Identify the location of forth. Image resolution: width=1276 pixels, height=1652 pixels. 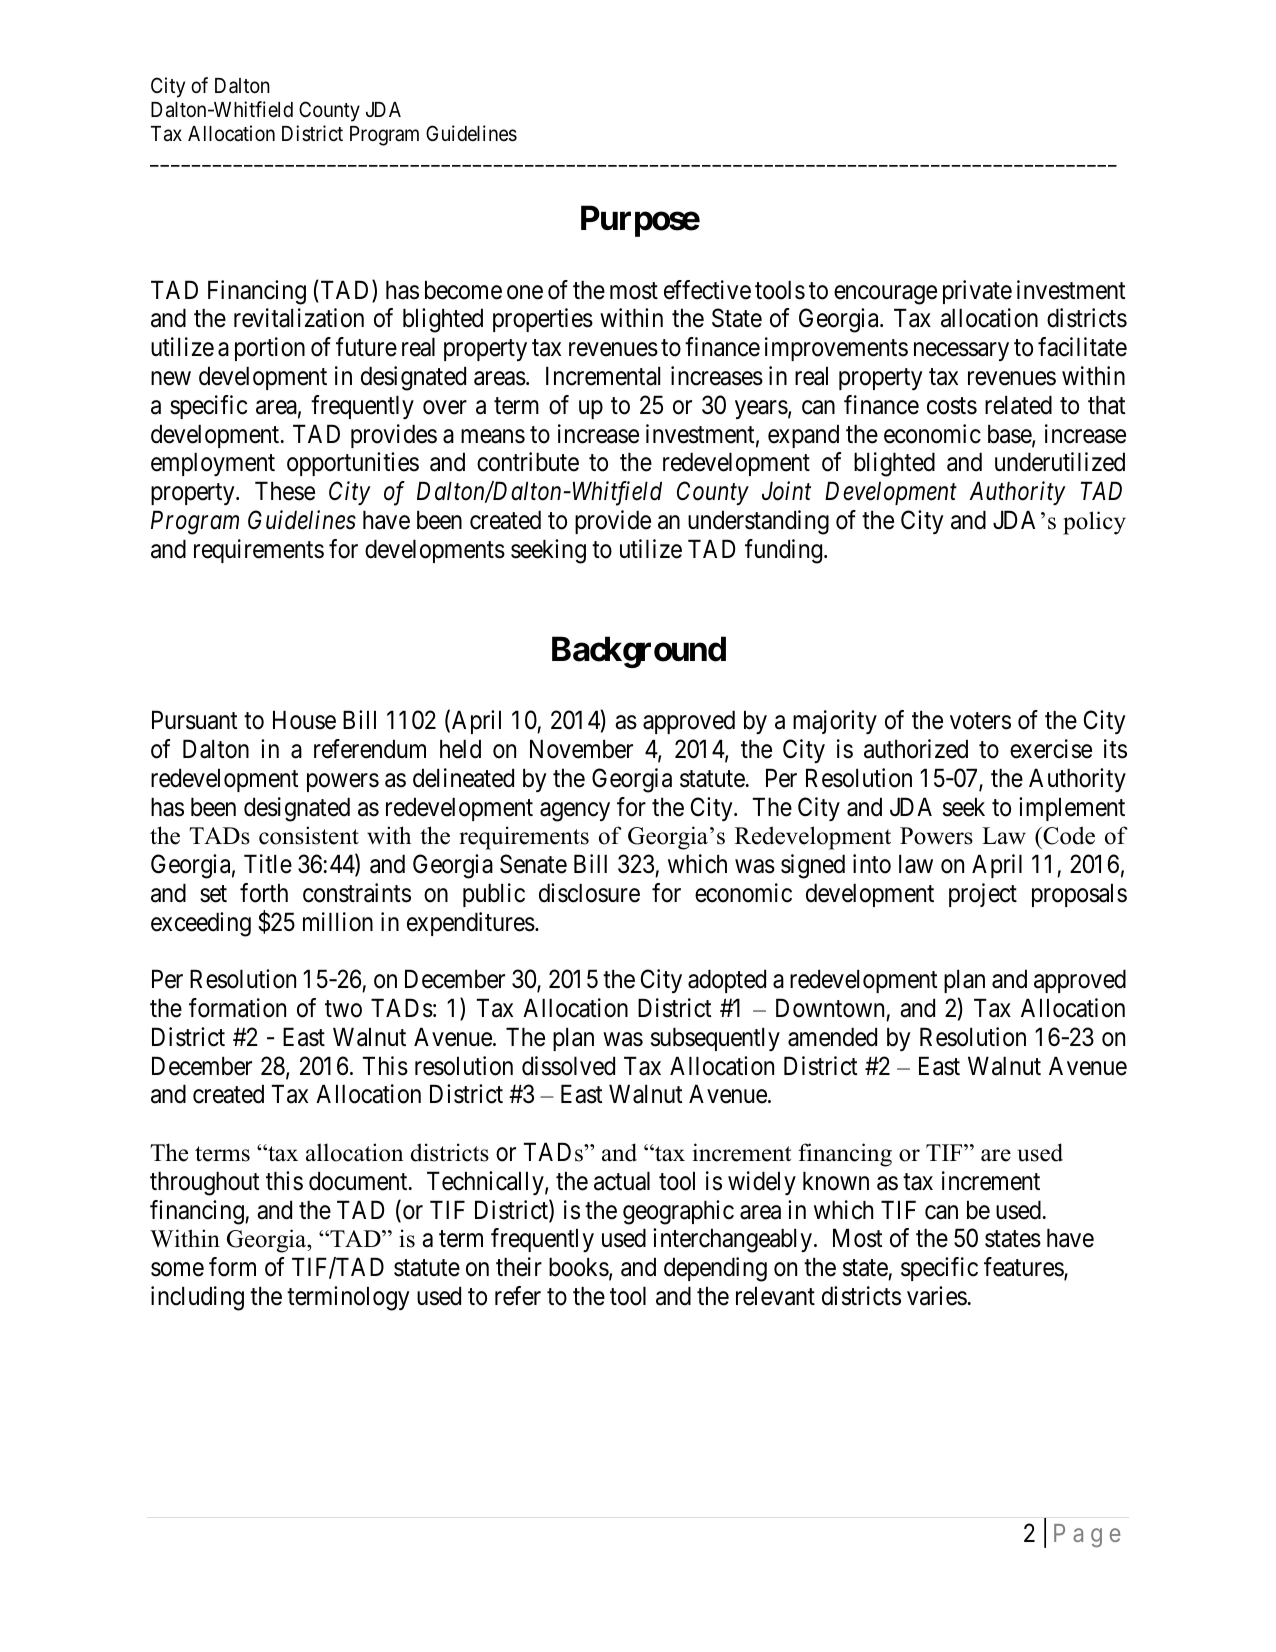
(264, 893).
